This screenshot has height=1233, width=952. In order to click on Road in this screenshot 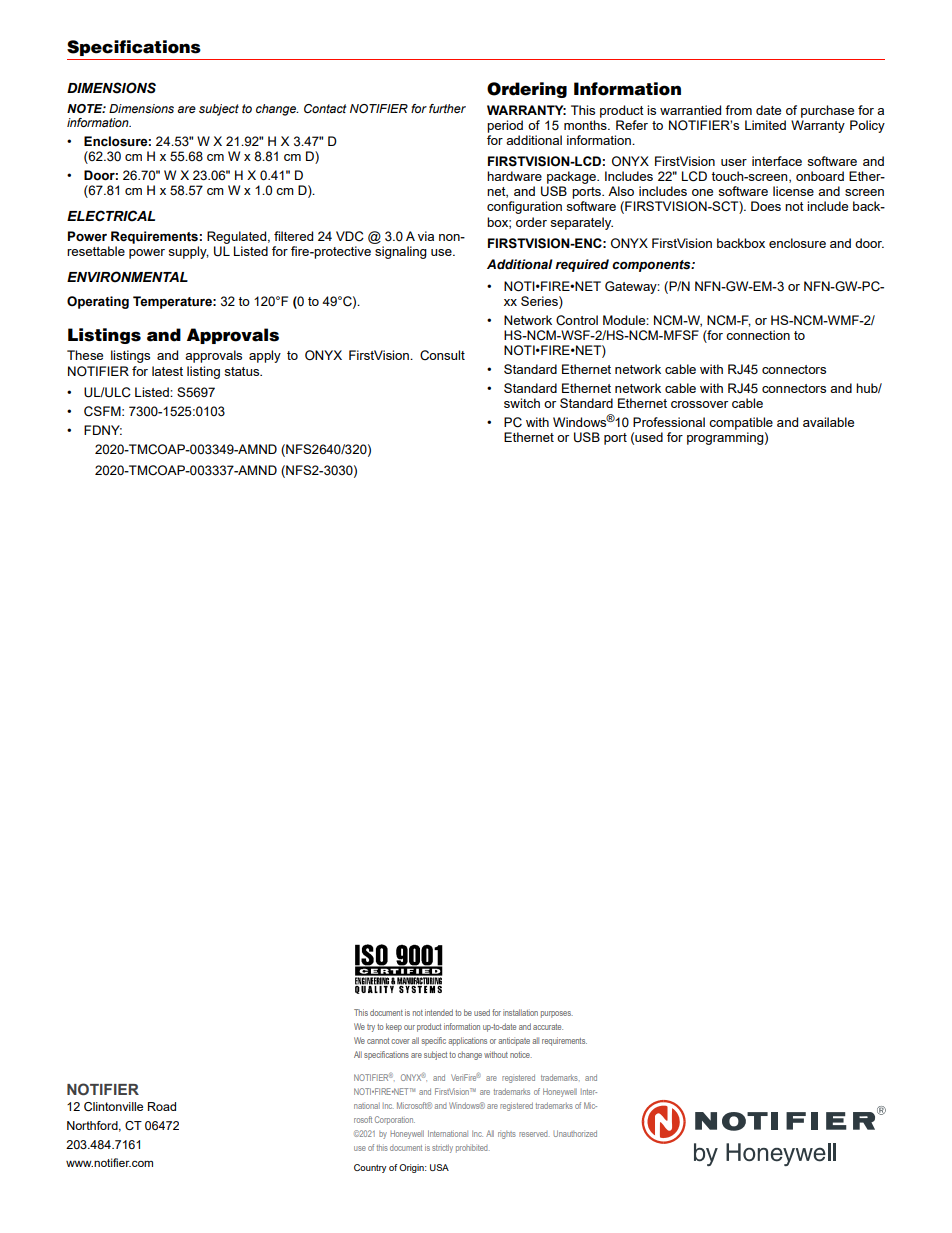, I will do `click(162, 1106)`.
